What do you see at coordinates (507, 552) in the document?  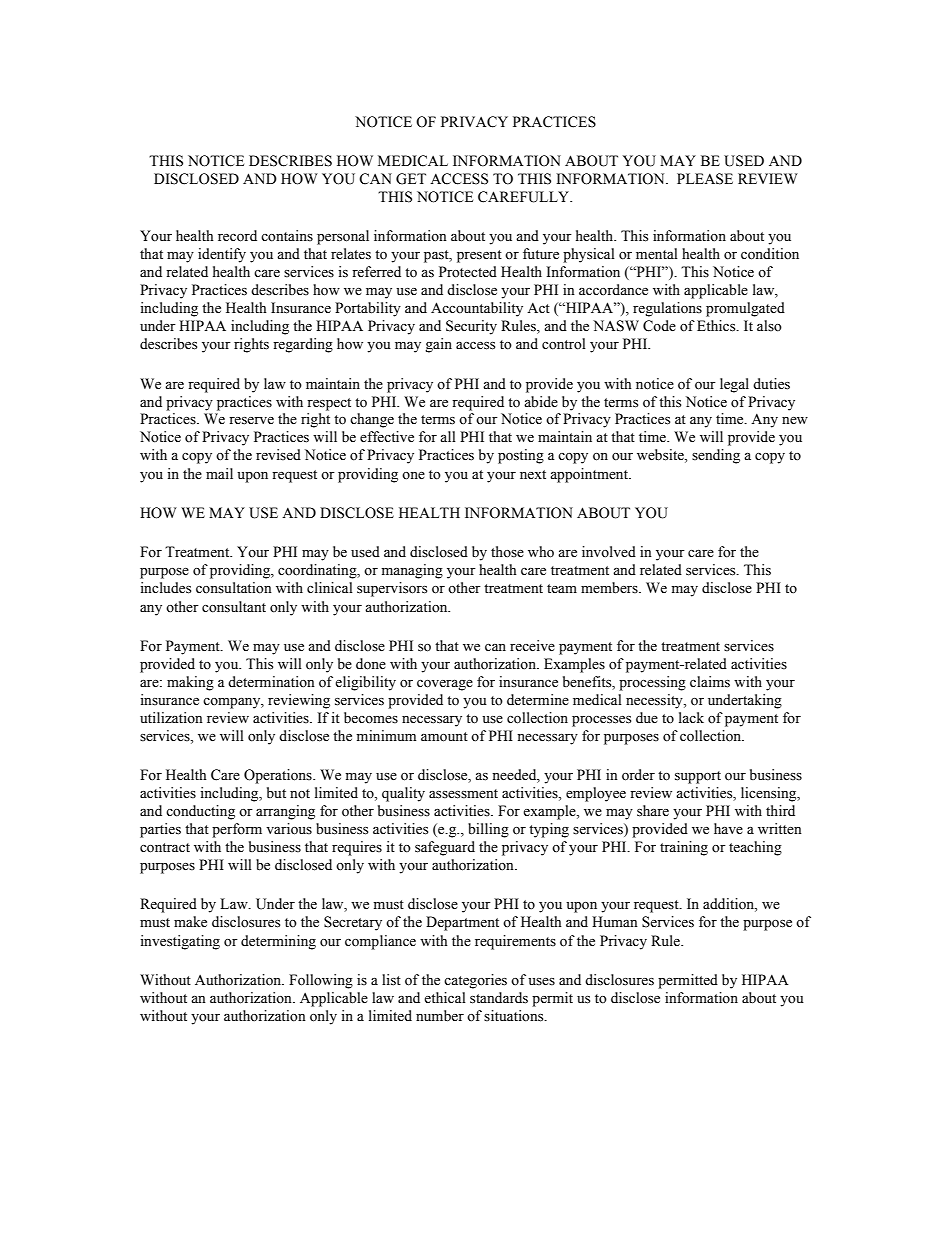 I see `those` at bounding box center [507, 552].
